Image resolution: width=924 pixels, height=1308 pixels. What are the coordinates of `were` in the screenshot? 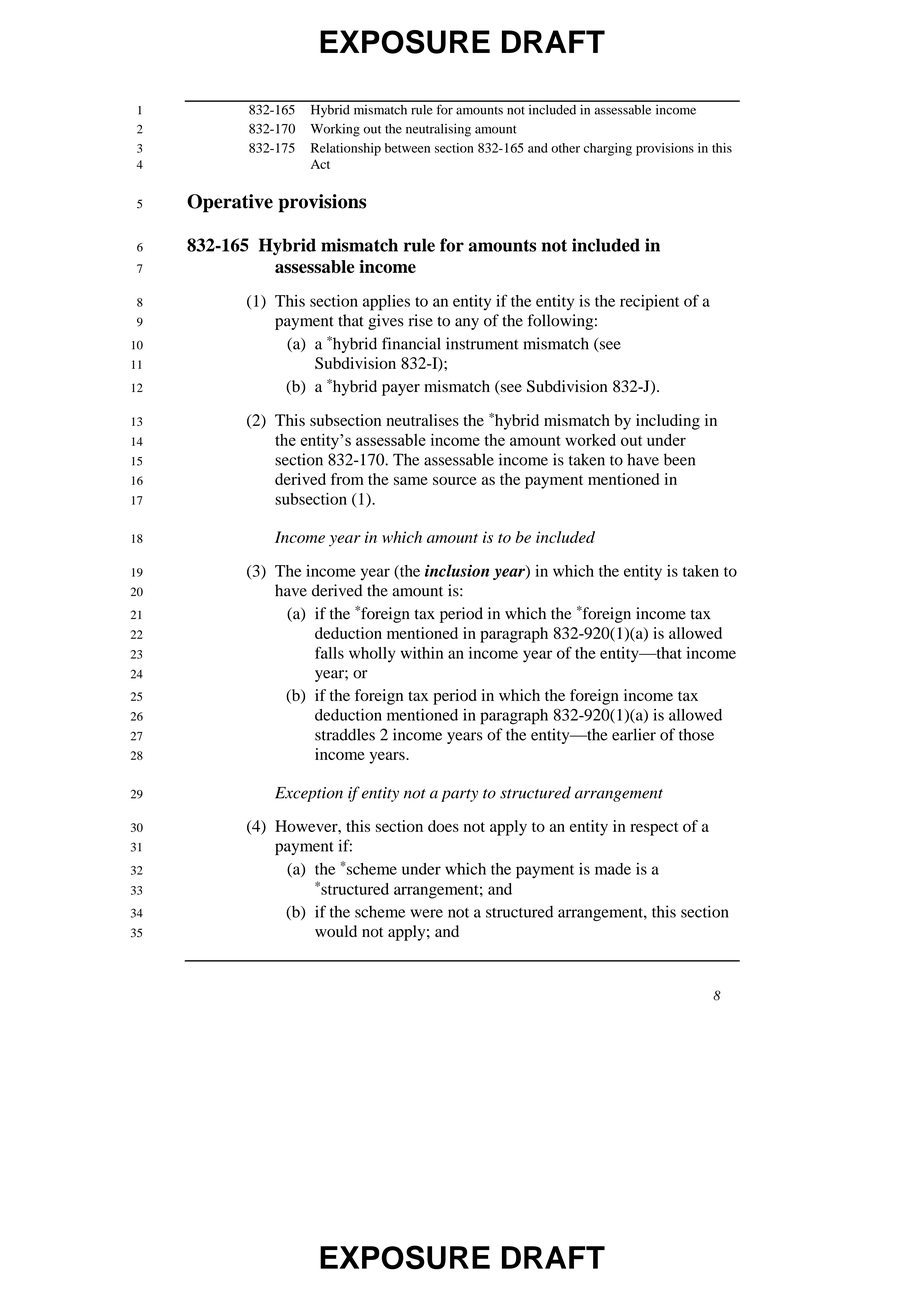 It's located at (426, 913).
